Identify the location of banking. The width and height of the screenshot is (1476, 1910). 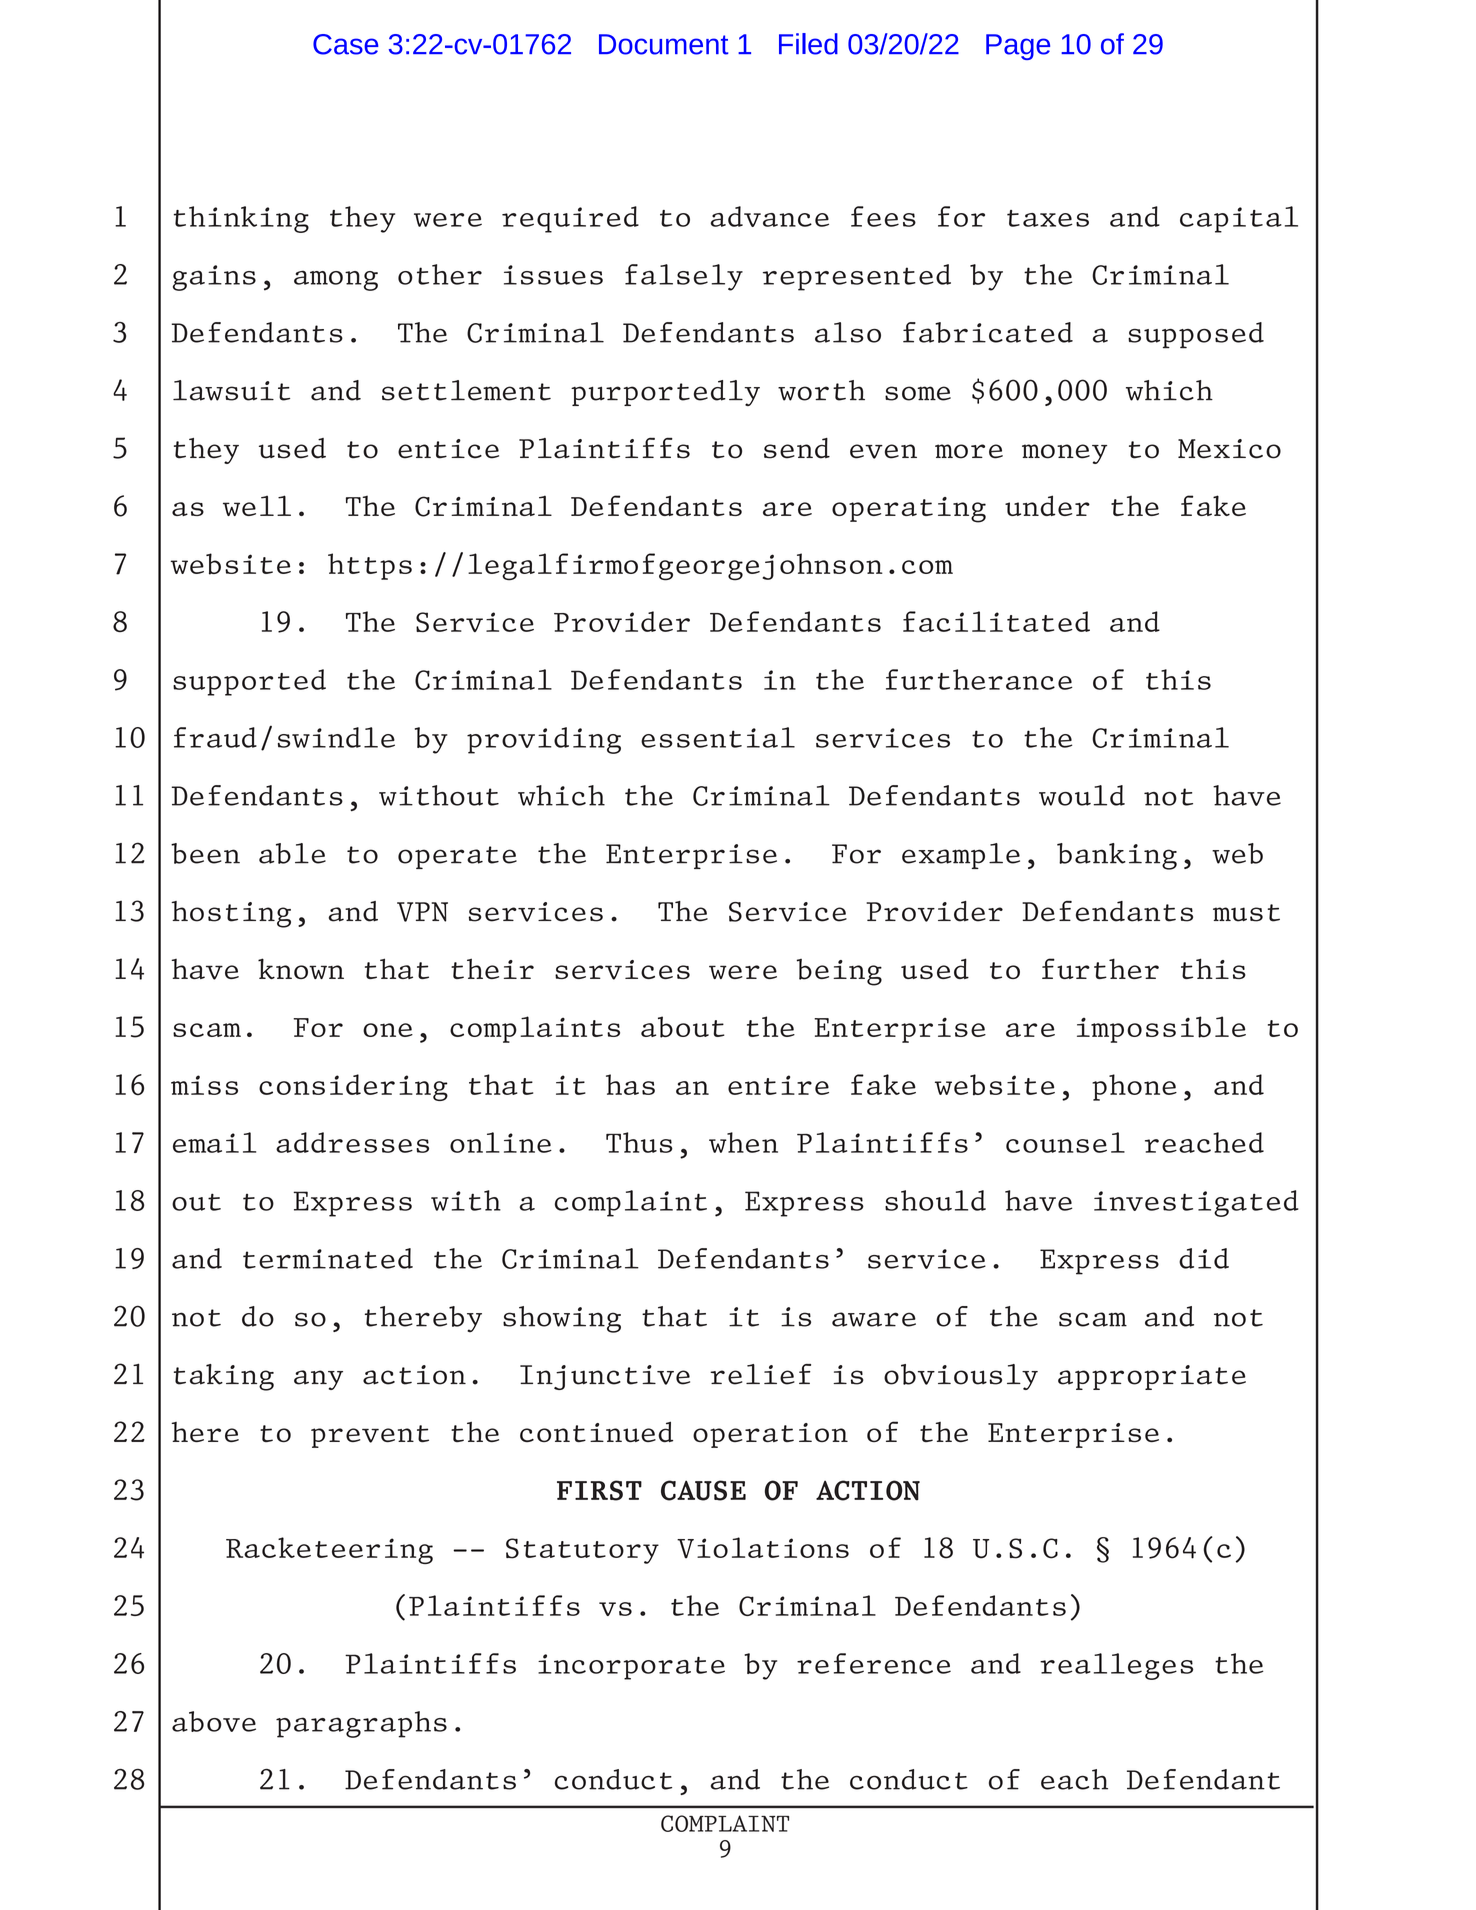
(1117, 856).
